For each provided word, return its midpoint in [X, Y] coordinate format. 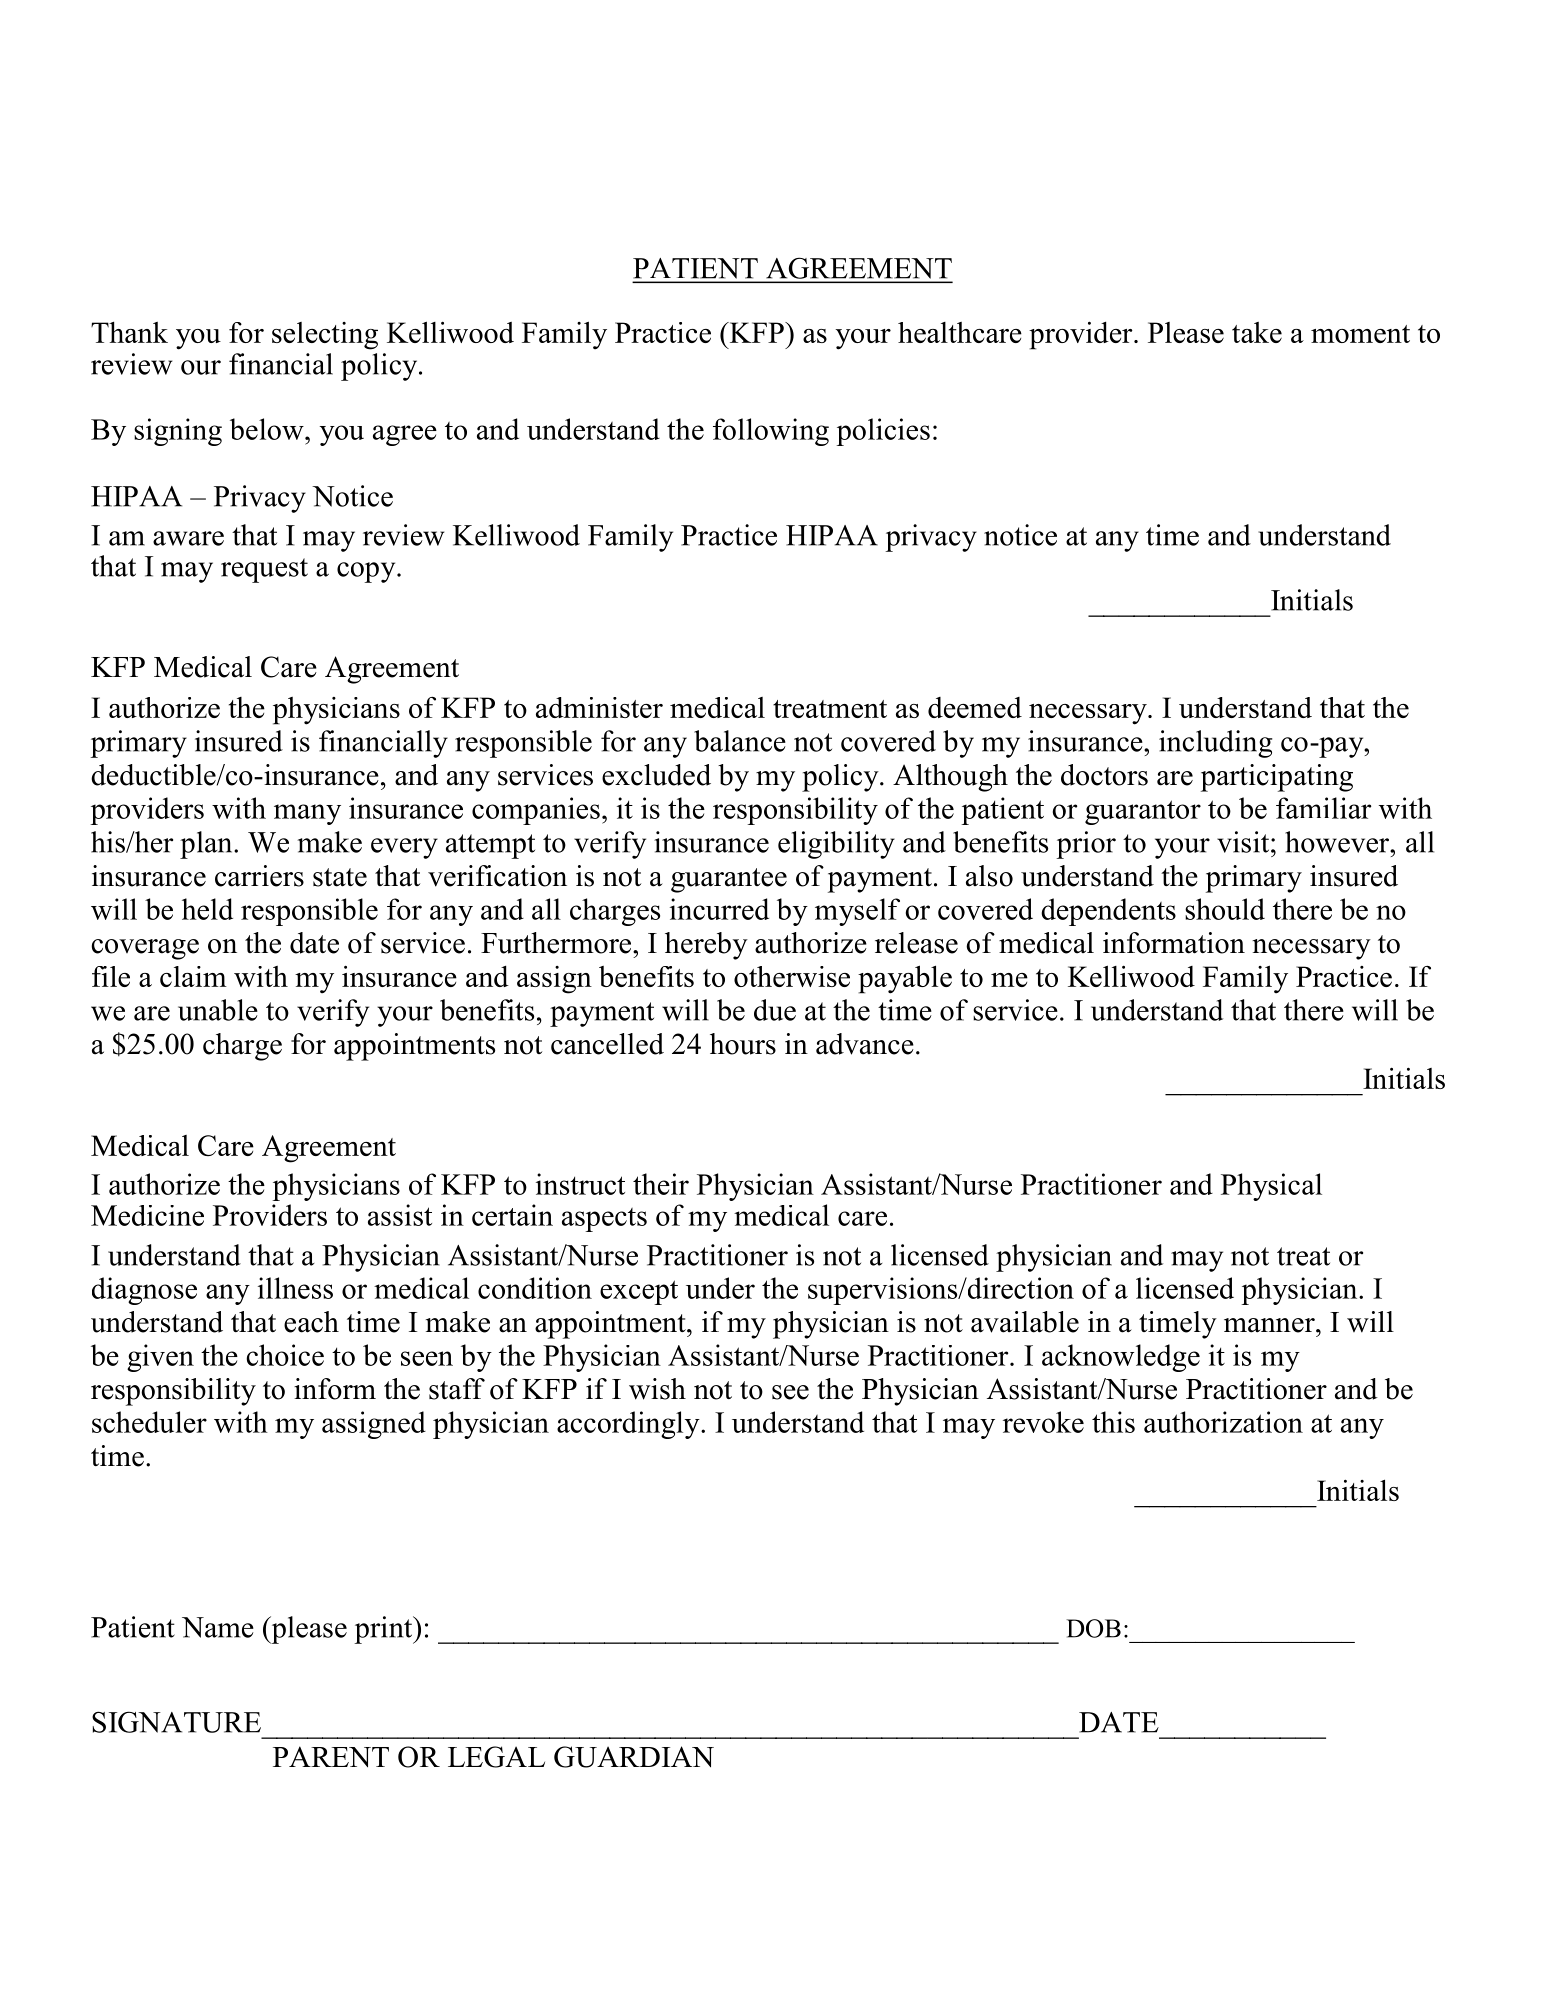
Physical [1271, 1187]
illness [295, 1288]
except [639, 1292]
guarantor [1143, 812]
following [771, 432]
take [1257, 332]
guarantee [729, 880]
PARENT [331, 1757]
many [307, 814]
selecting [325, 336]
